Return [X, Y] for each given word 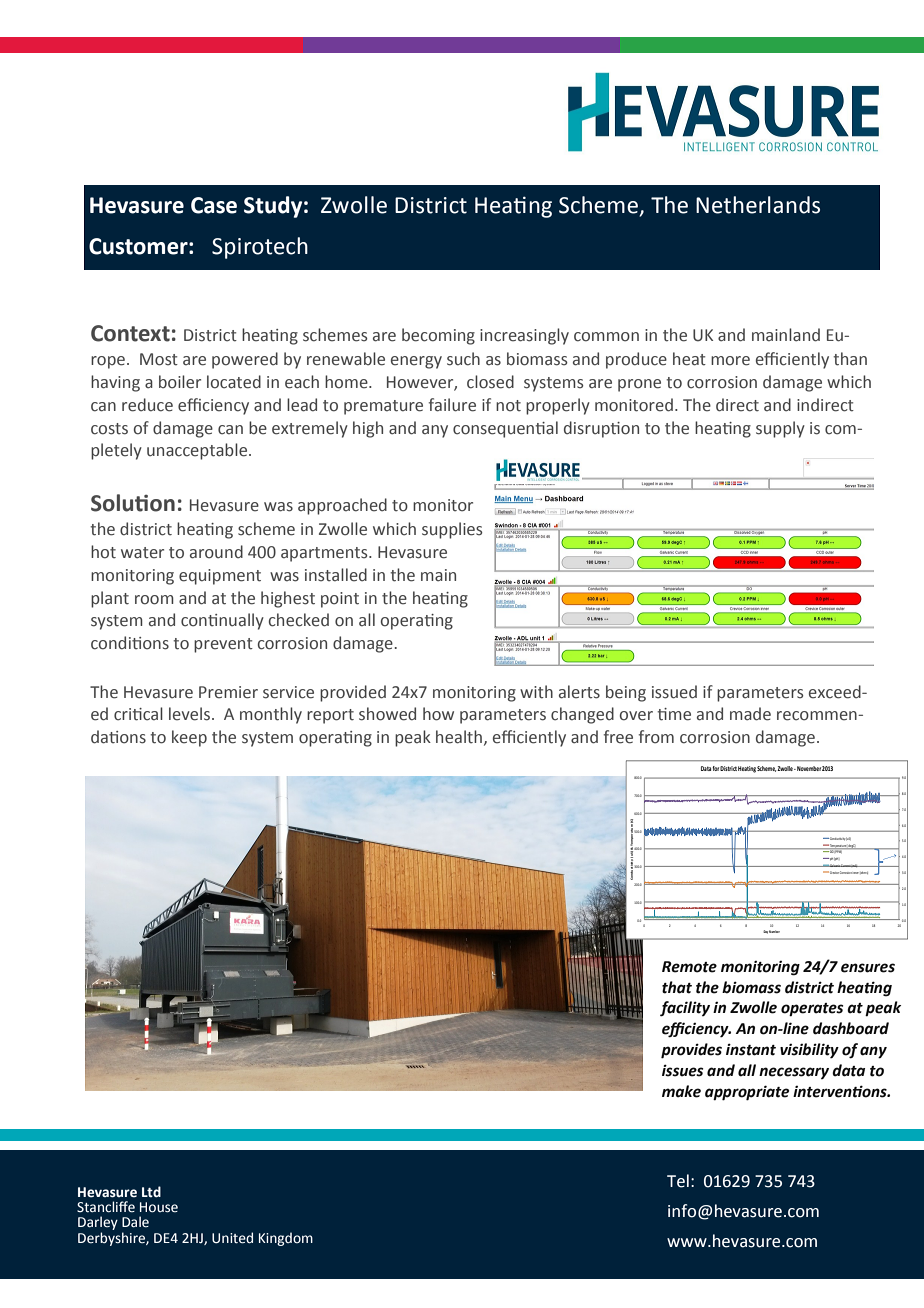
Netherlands [758, 205]
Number [774, 931]
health [459, 737]
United [232, 1238]
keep [189, 738]
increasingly [524, 336]
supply [780, 429]
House [159, 1207]
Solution [133, 503]
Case [214, 205]
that [677, 987]
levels [191, 714]
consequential [505, 429]
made [750, 714]
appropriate [747, 1093]
